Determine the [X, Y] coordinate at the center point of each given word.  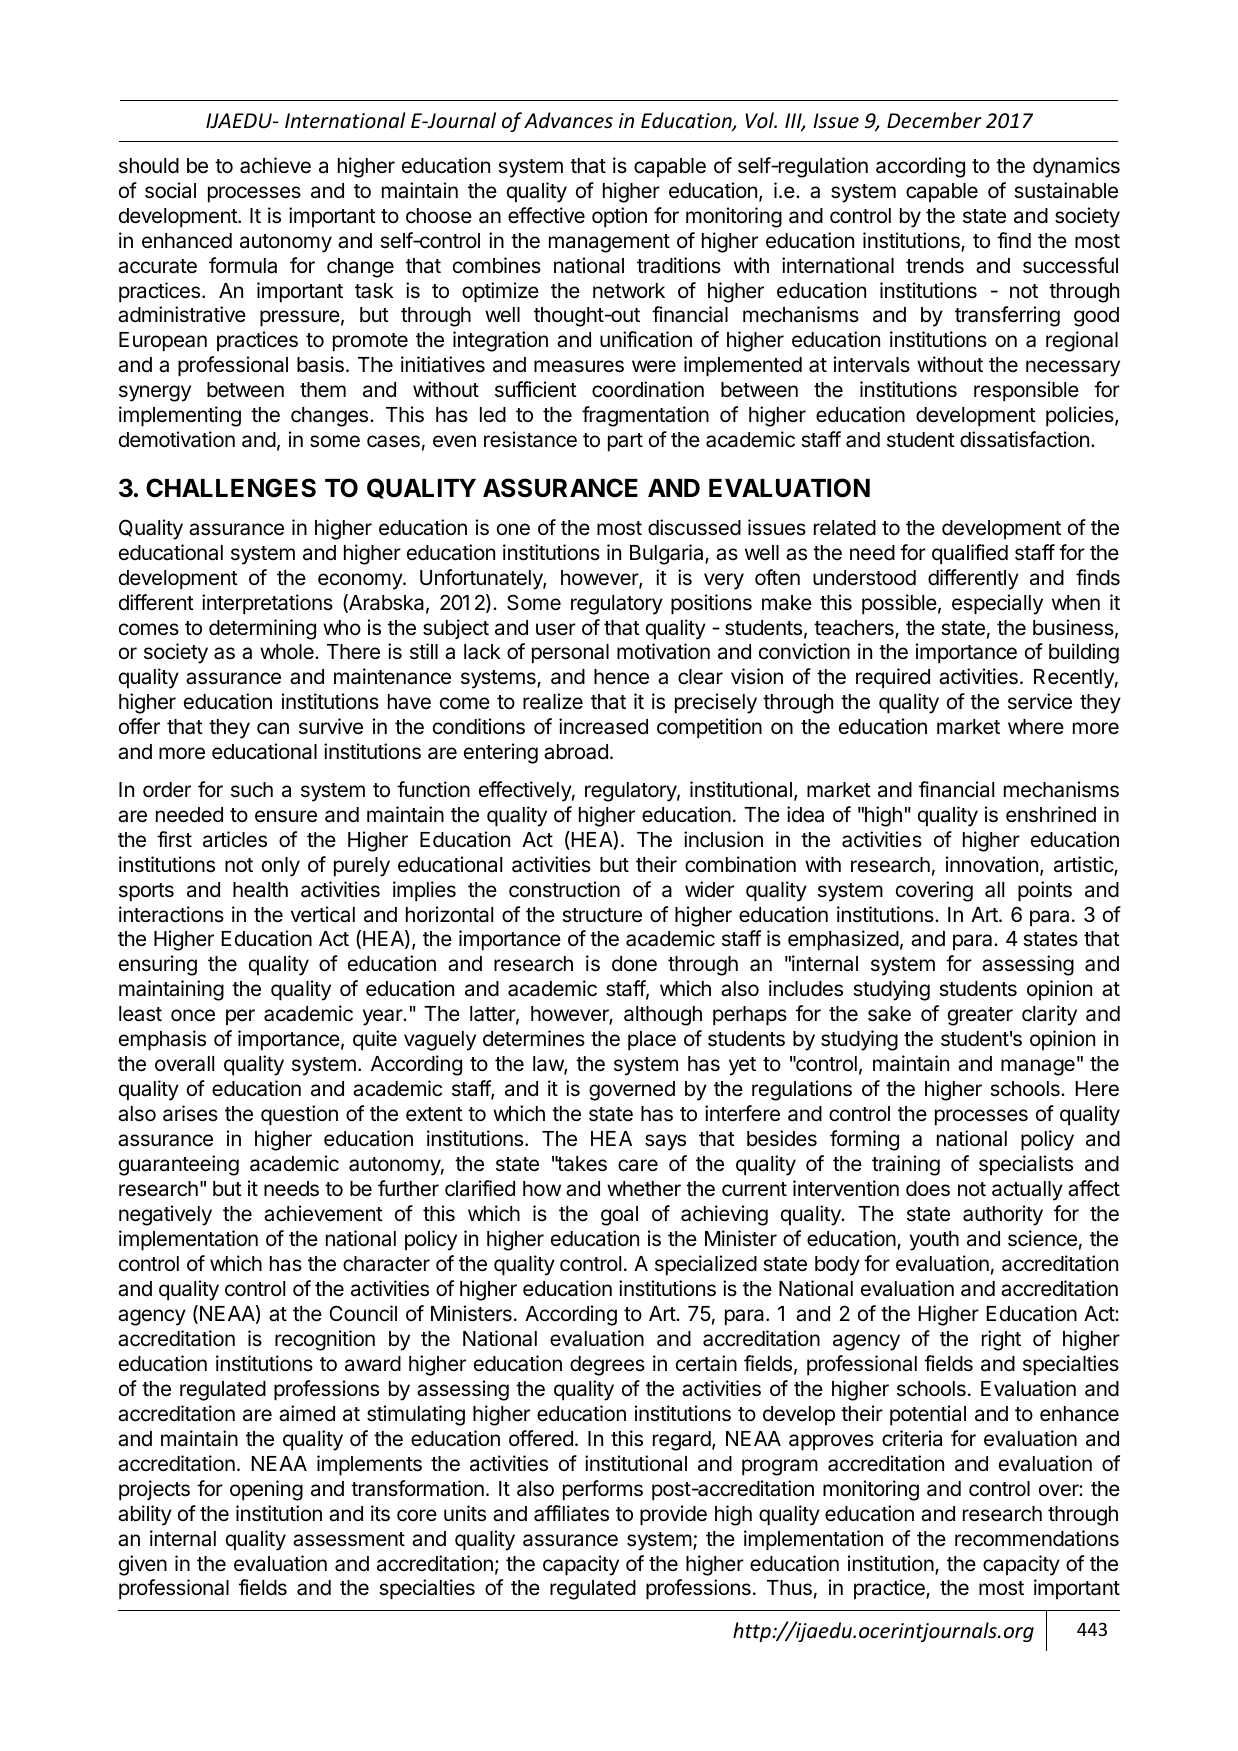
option [619, 217]
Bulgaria [668, 554]
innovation [992, 864]
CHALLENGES [231, 488]
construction [564, 889]
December [934, 120]
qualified [970, 554]
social [170, 190]
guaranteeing [179, 1165]
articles [235, 839]
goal [619, 1216]
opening [266, 1490]
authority [1003, 1215]
